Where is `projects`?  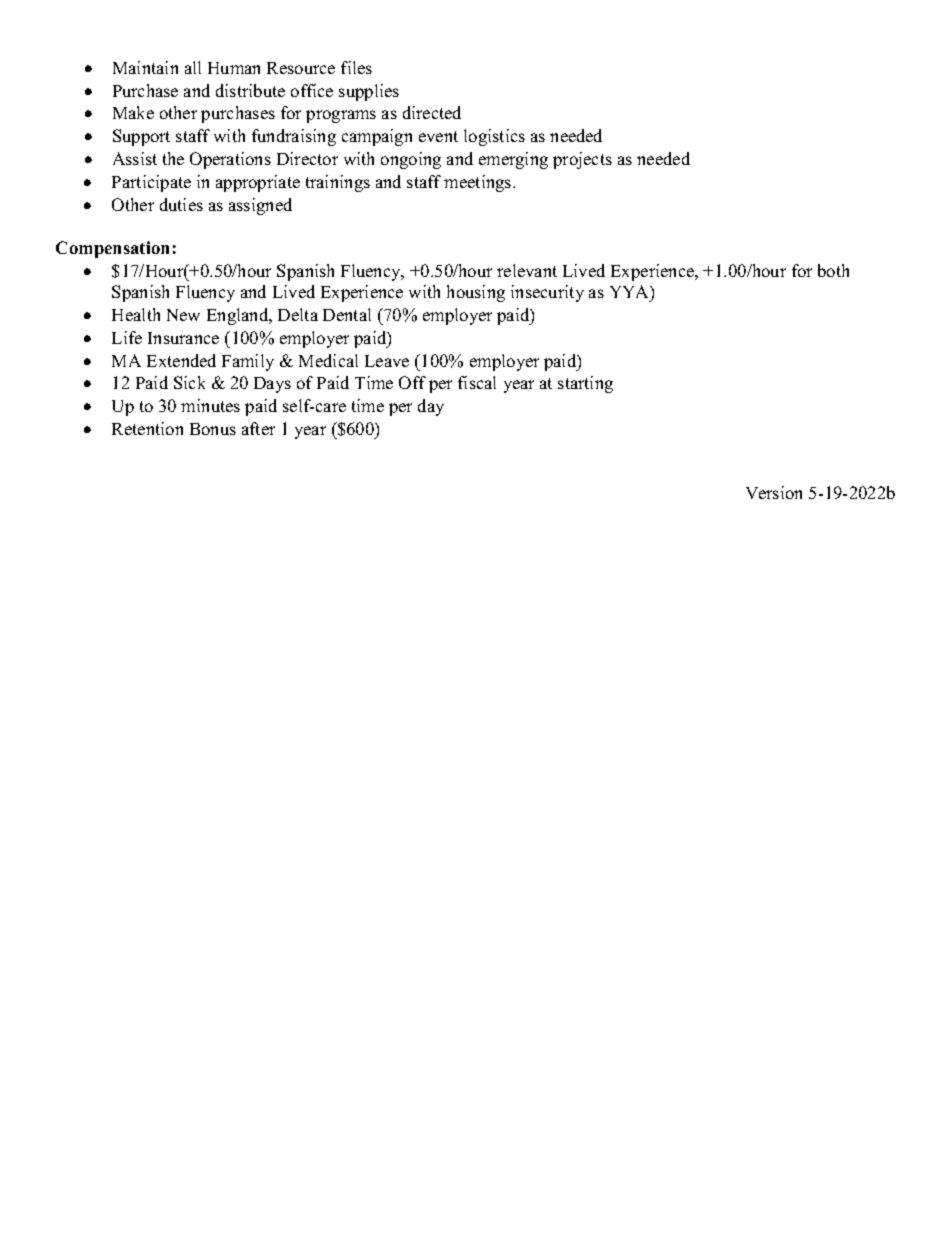 projects is located at coordinates (582, 160).
